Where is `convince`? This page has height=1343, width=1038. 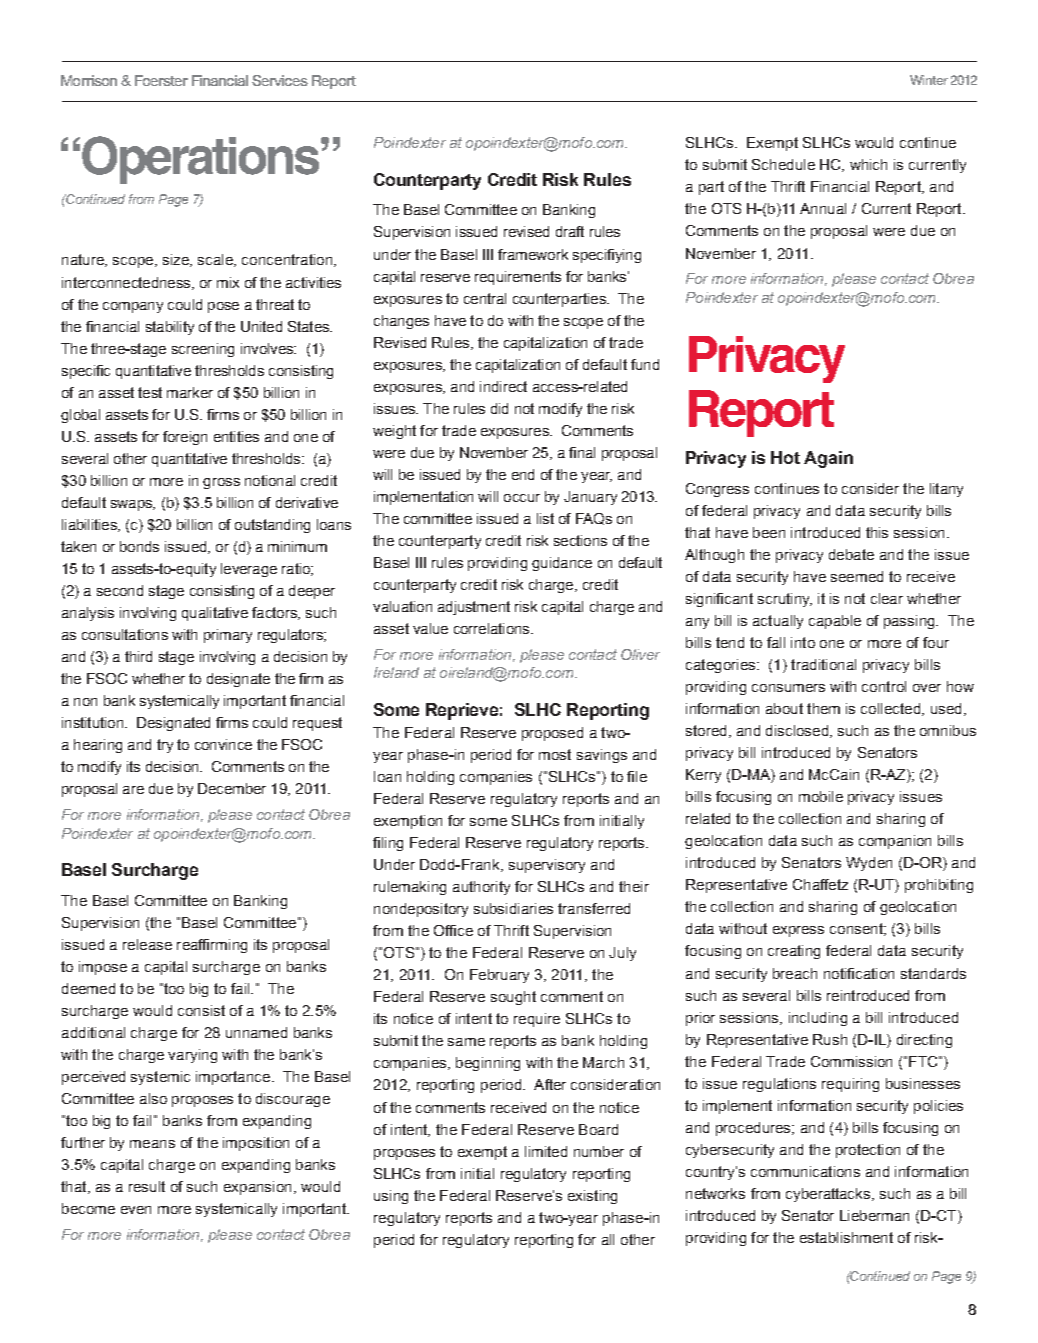
convince is located at coordinates (223, 744).
